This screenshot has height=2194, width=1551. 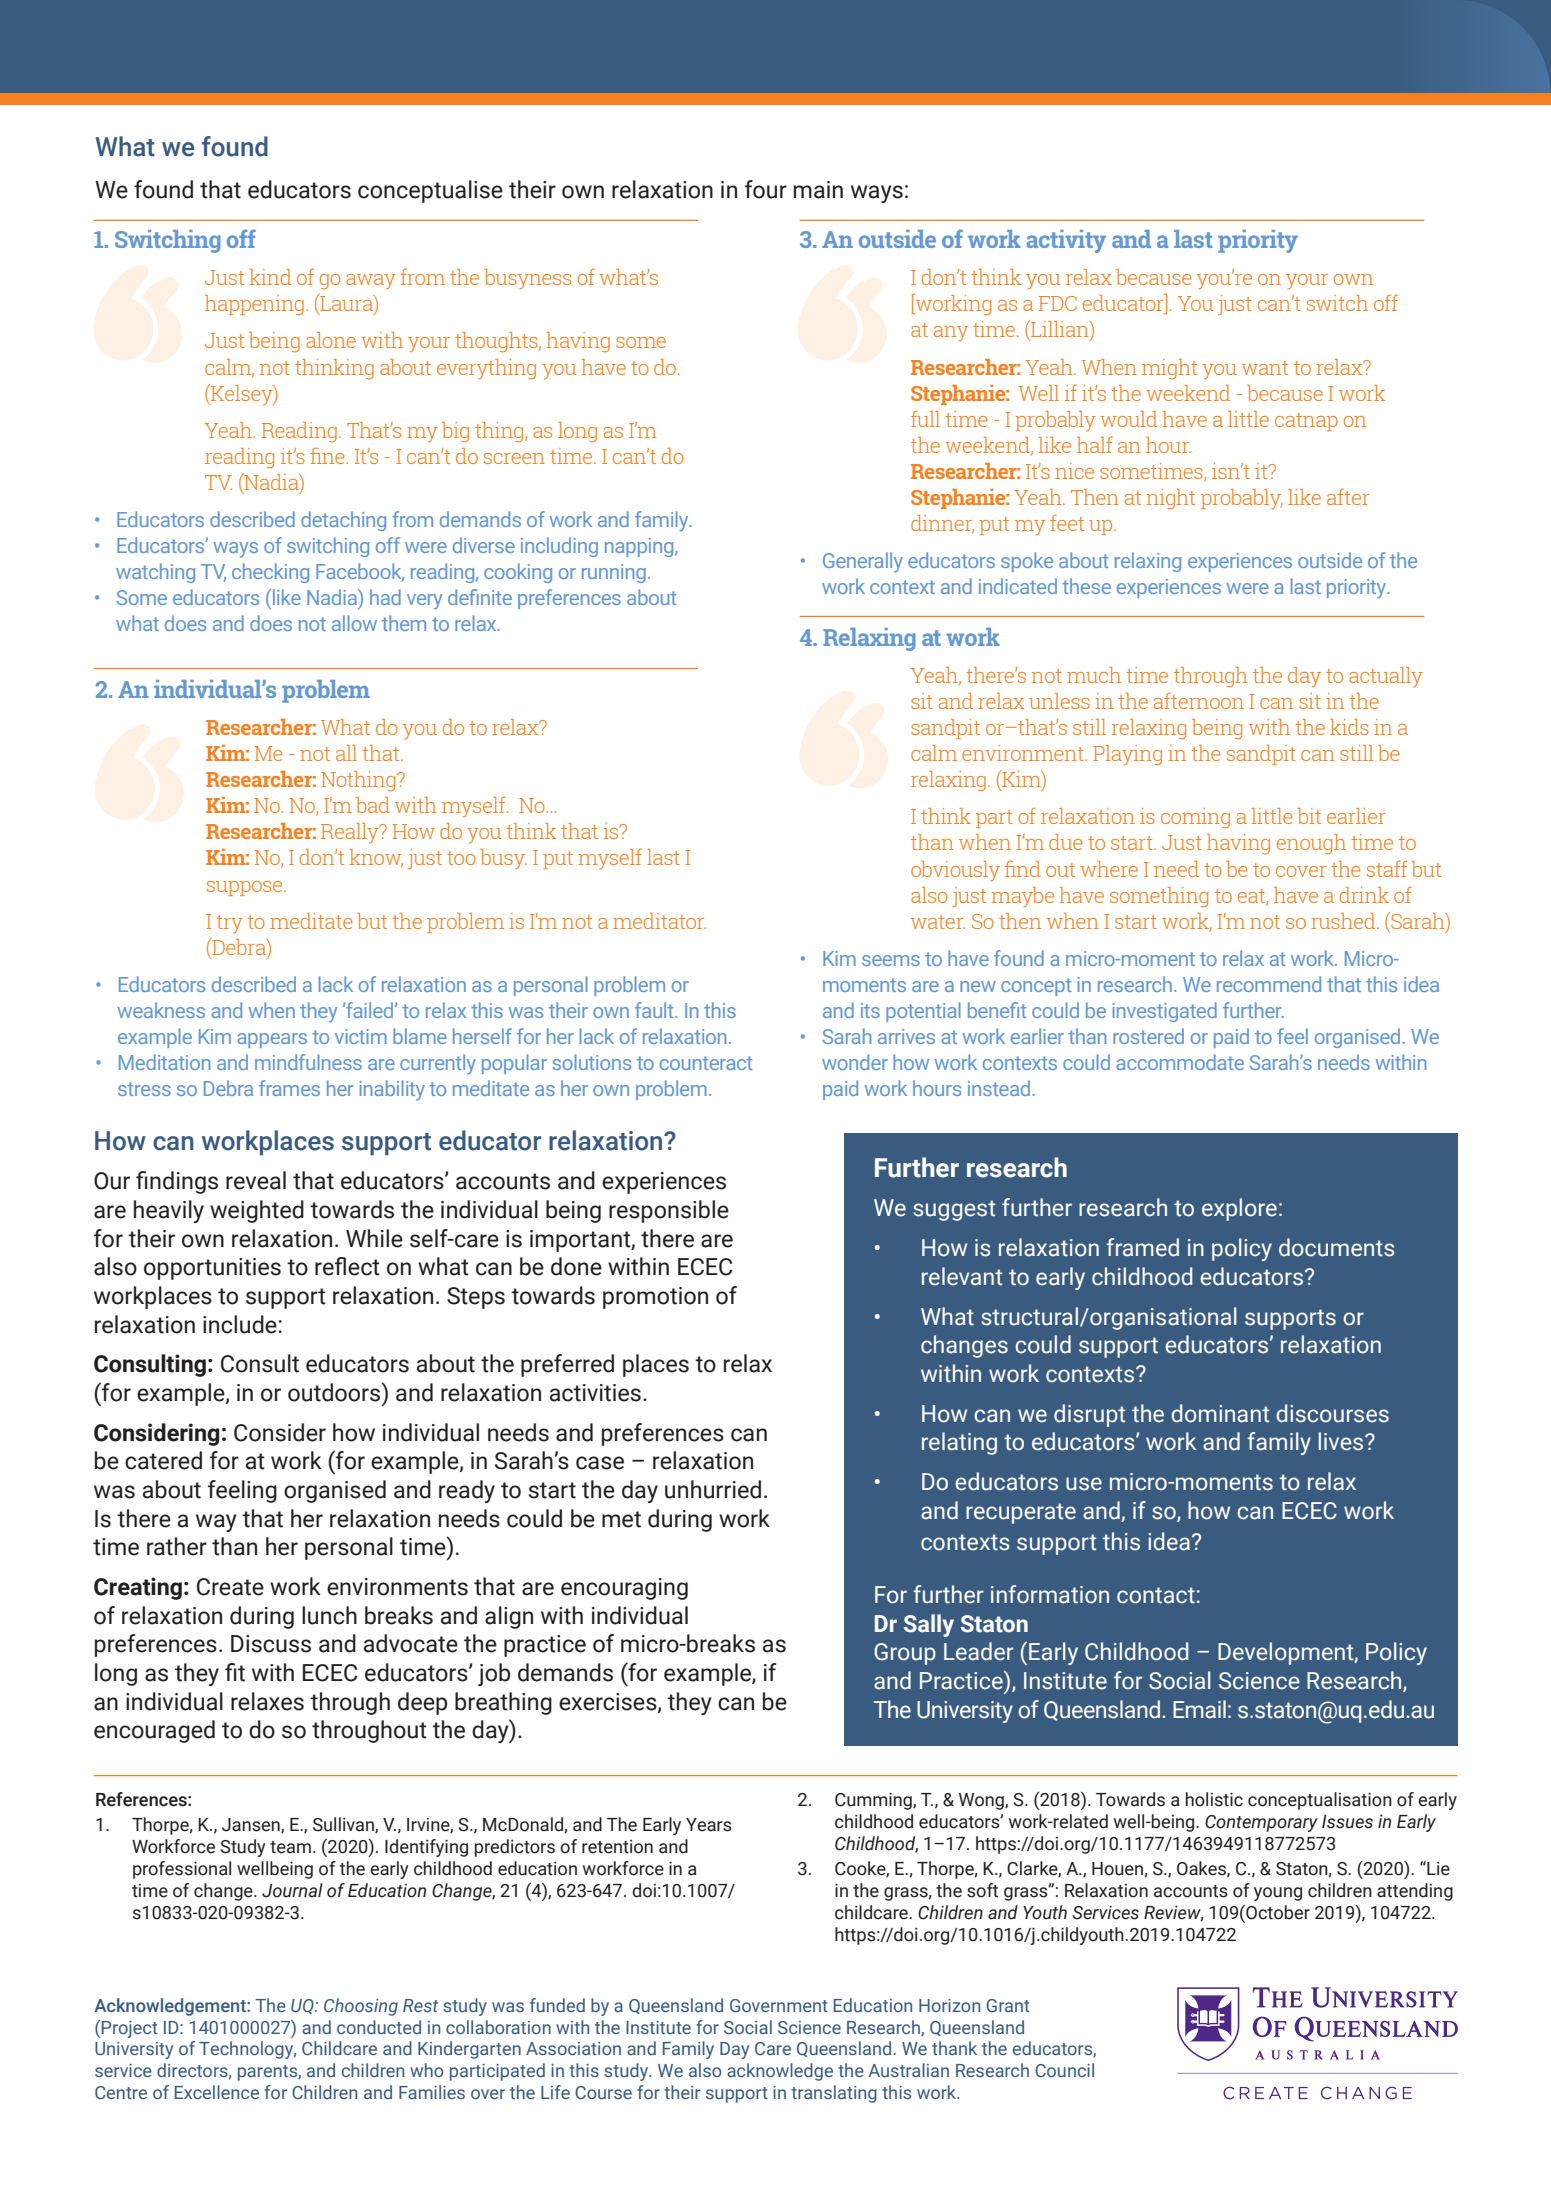 What do you see at coordinates (1349, 727) in the screenshot?
I see `kids` at bounding box center [1349, 727].
